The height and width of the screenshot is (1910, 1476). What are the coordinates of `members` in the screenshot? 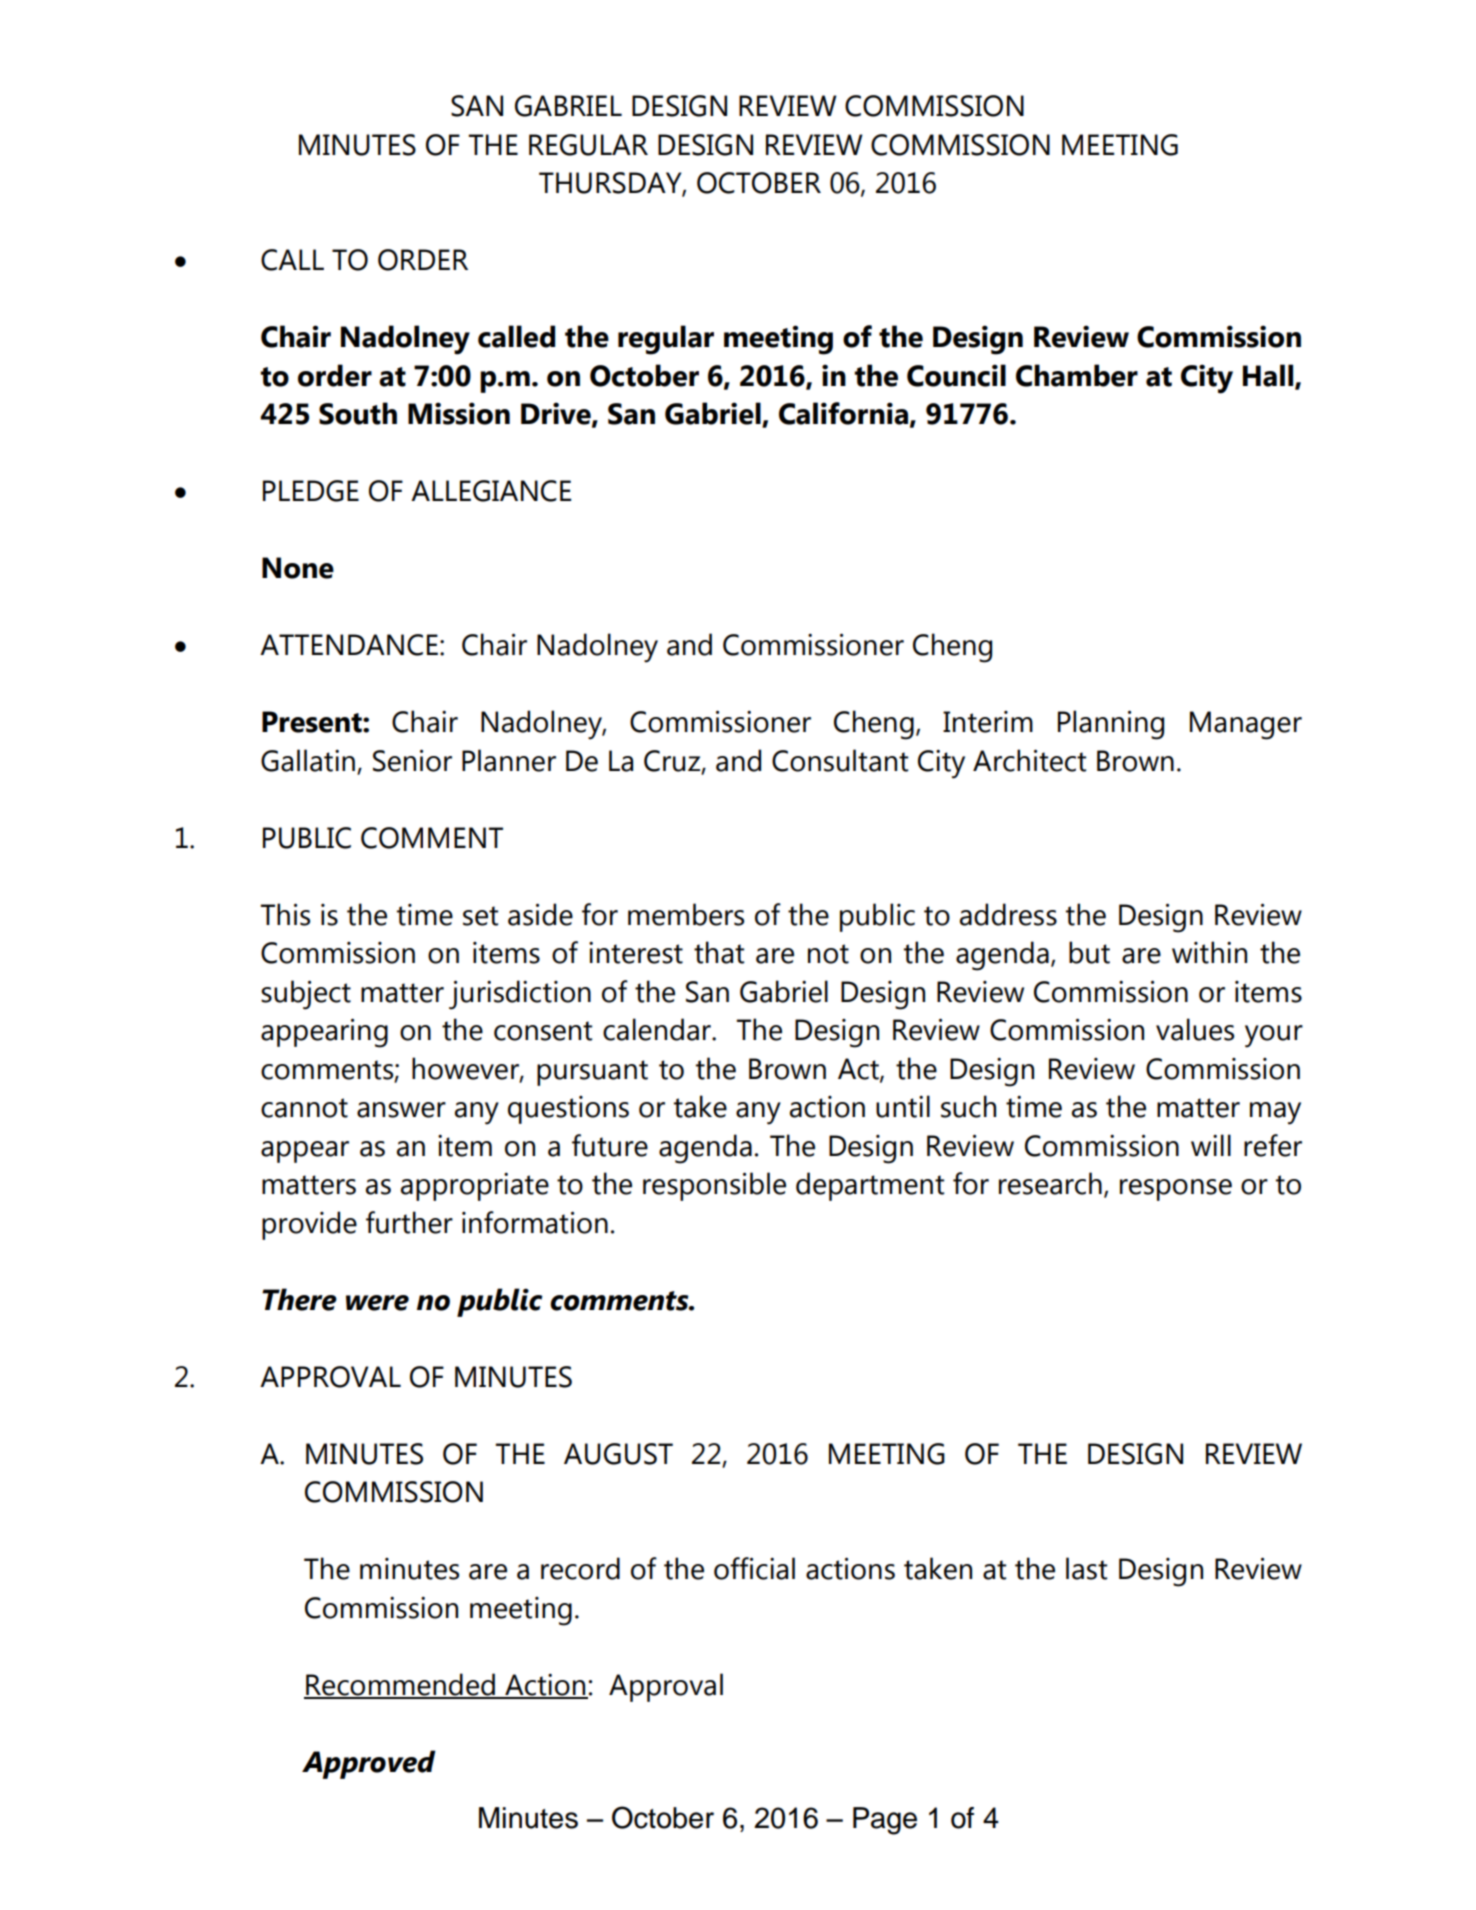 It's located at (686, 914).
